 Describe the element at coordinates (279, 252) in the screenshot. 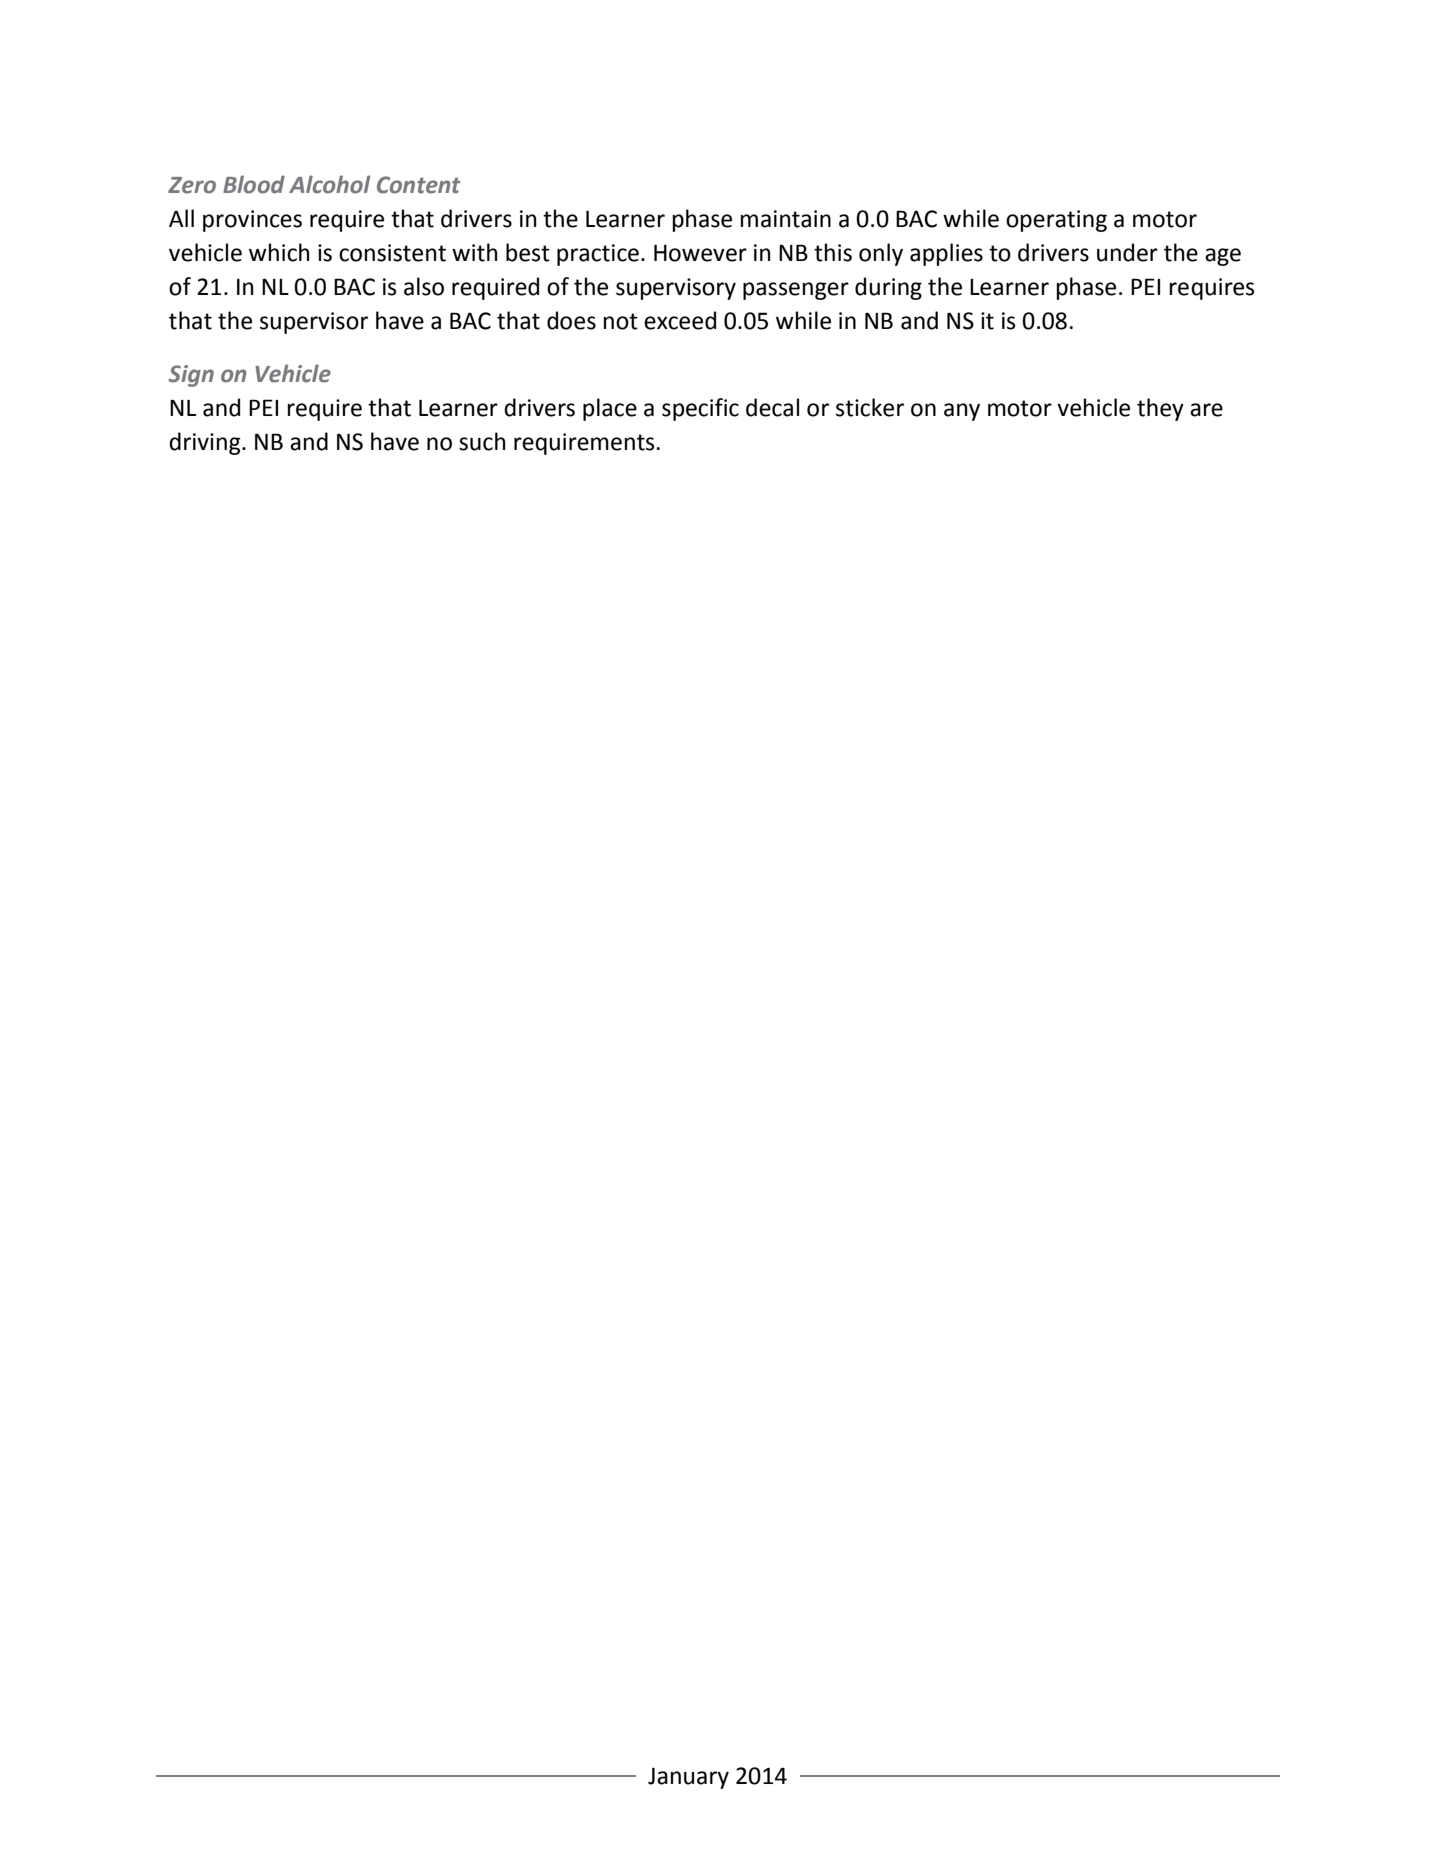

I see `which` at that location.
